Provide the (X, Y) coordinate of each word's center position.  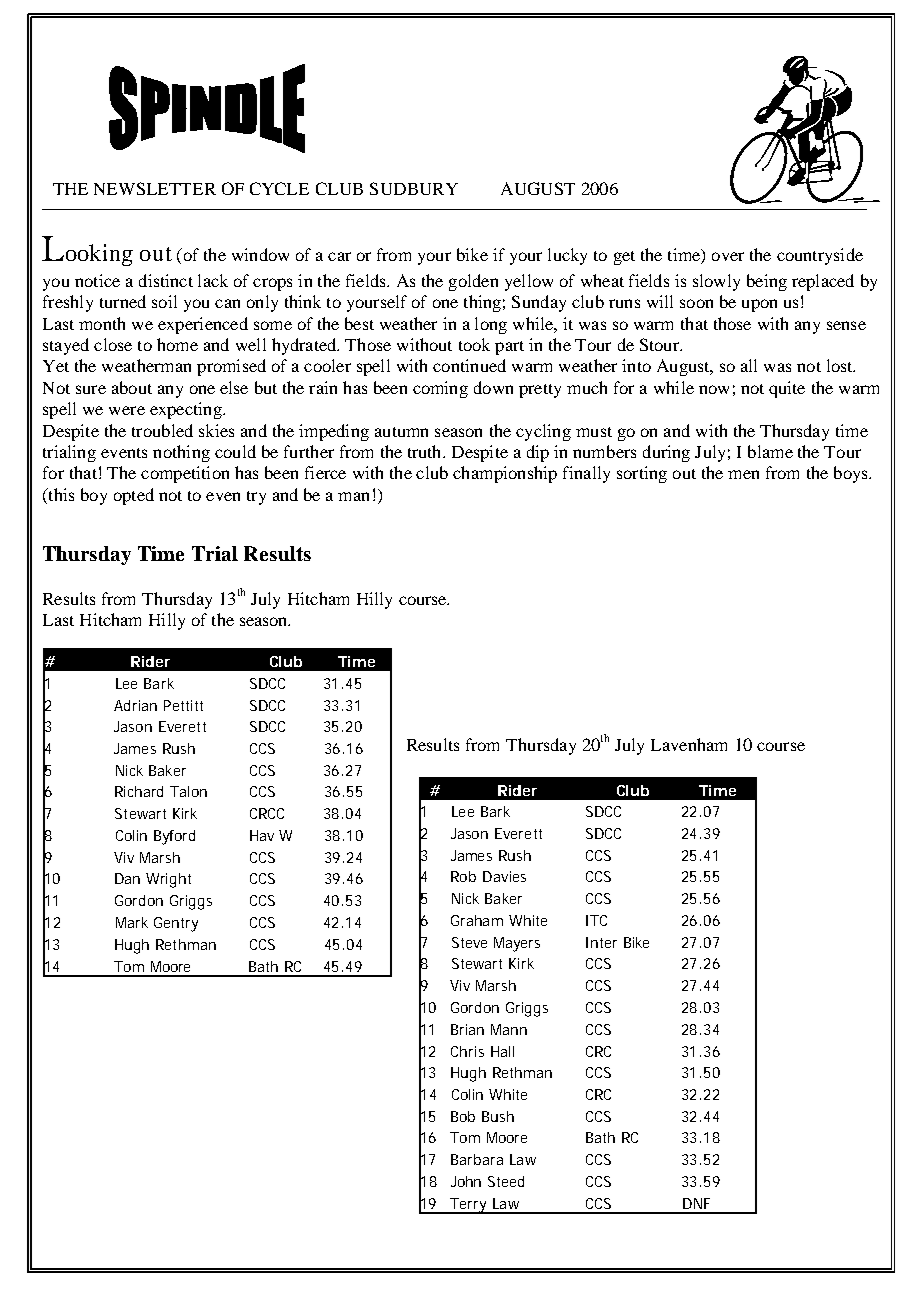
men (743, 474)
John (466, 1181)
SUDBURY (414, 188)
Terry (470, 1206)
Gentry (176, 924)
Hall (502, 1051)
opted (134, 496)
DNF (696, 1203)
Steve (469, 942)
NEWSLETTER (155, 188)
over (728, 256)
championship (505, 474)
